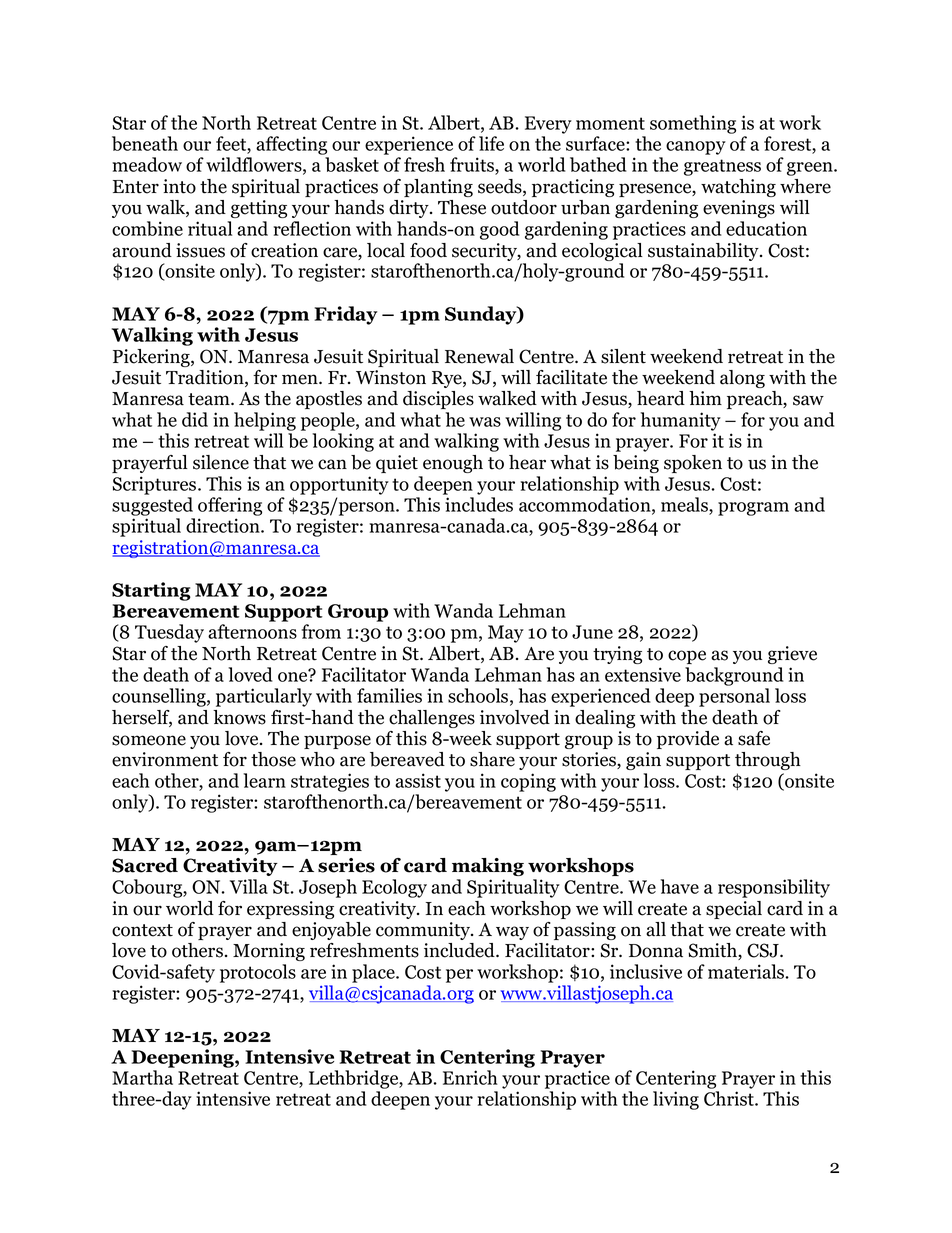 This image has height=1233, width=952. Describe the element at coordinates (592, 632) in the image. I see `June` at that location.
